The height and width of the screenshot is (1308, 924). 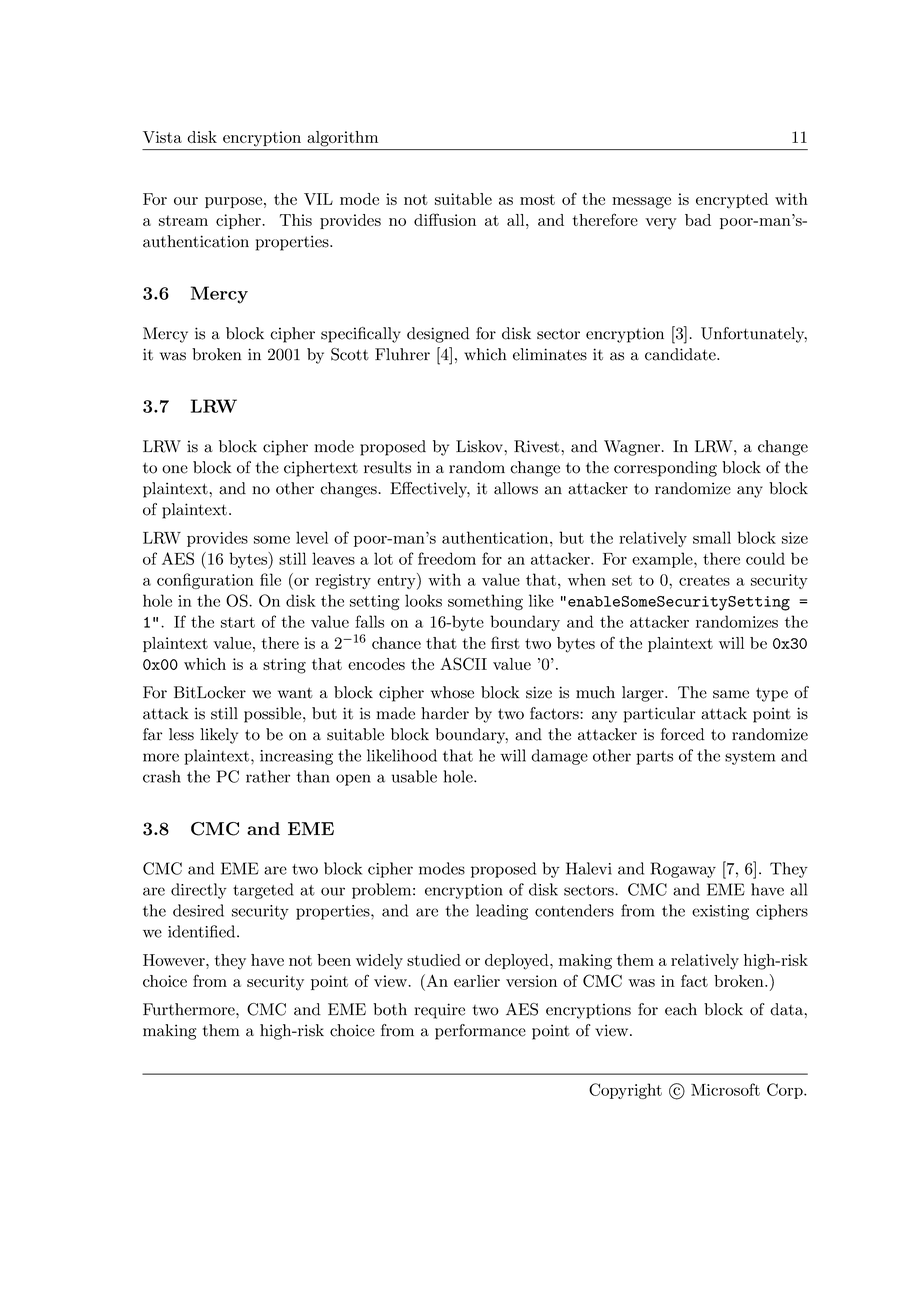 I want to click on start, so click(x=238, y=622).
